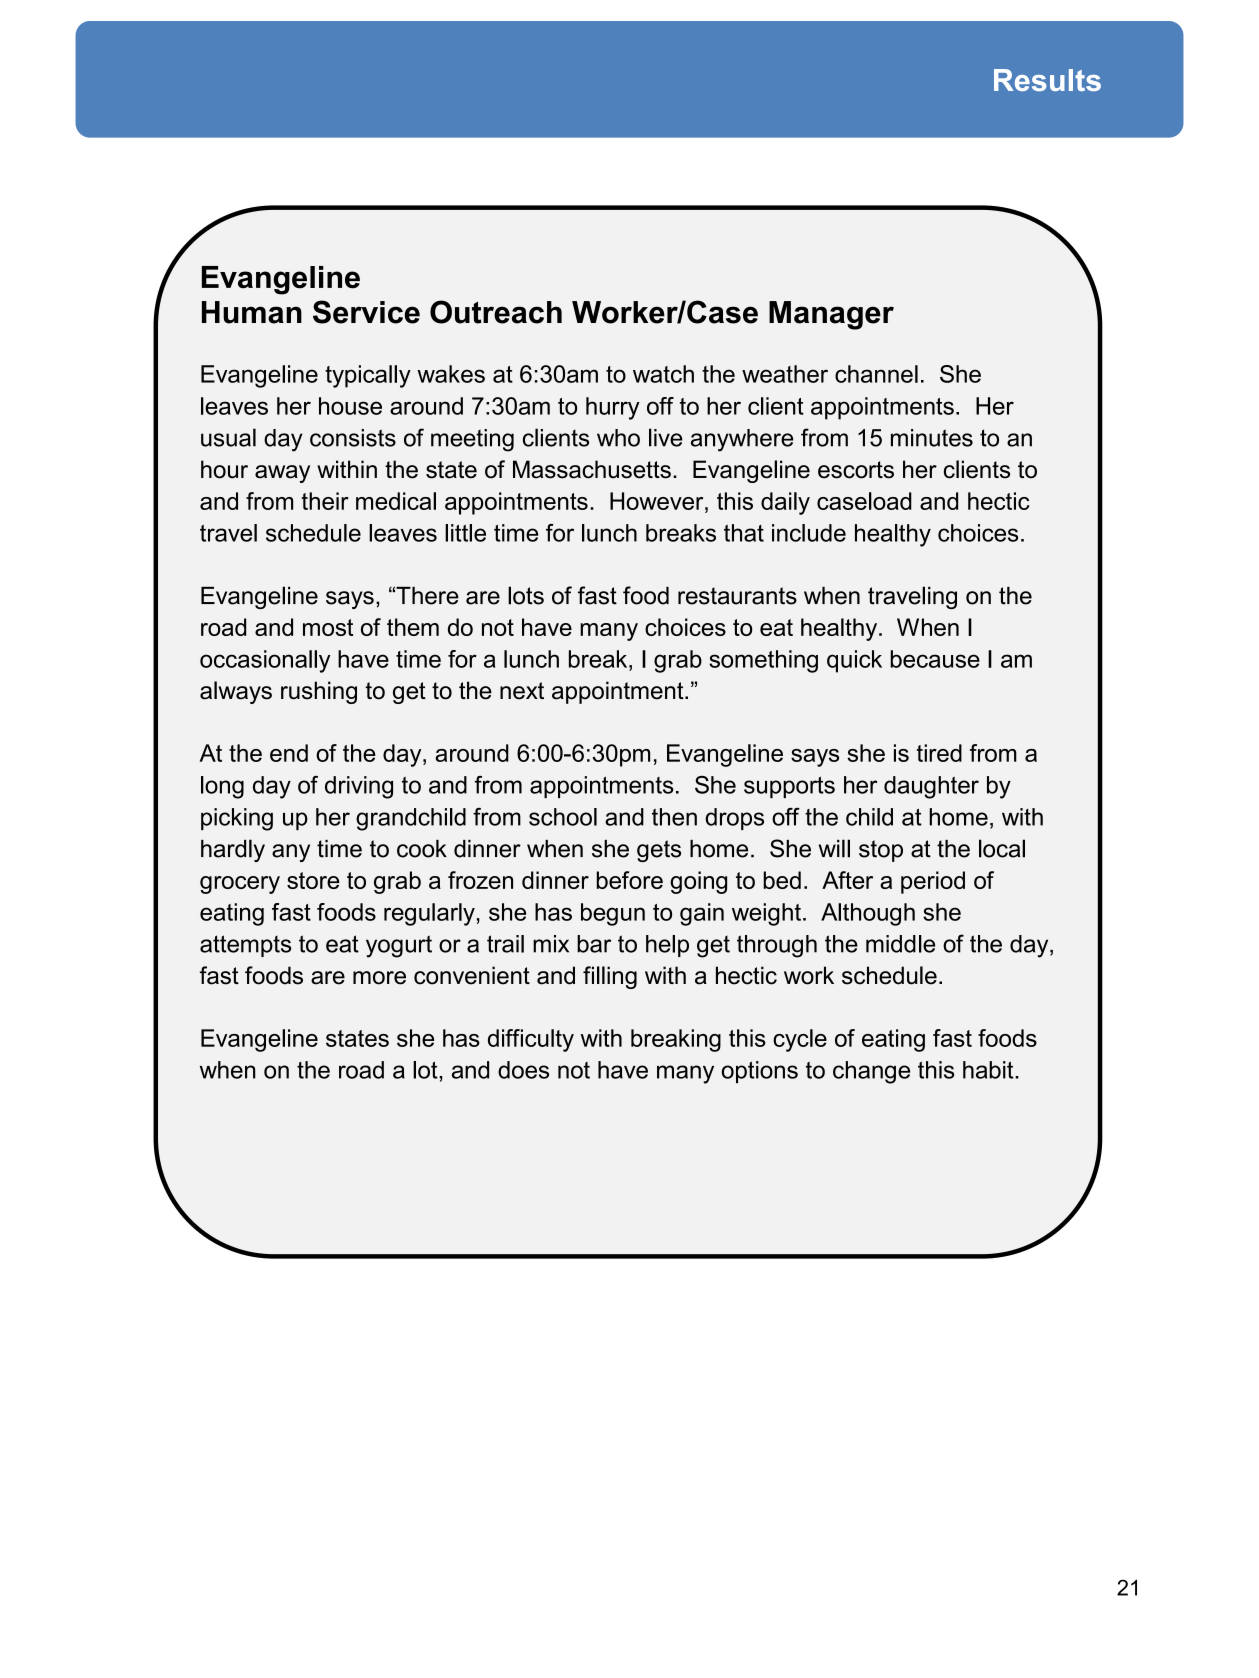  Describe the element at coordinates (350, 406) in the screenshot. I see `house` at that location.
